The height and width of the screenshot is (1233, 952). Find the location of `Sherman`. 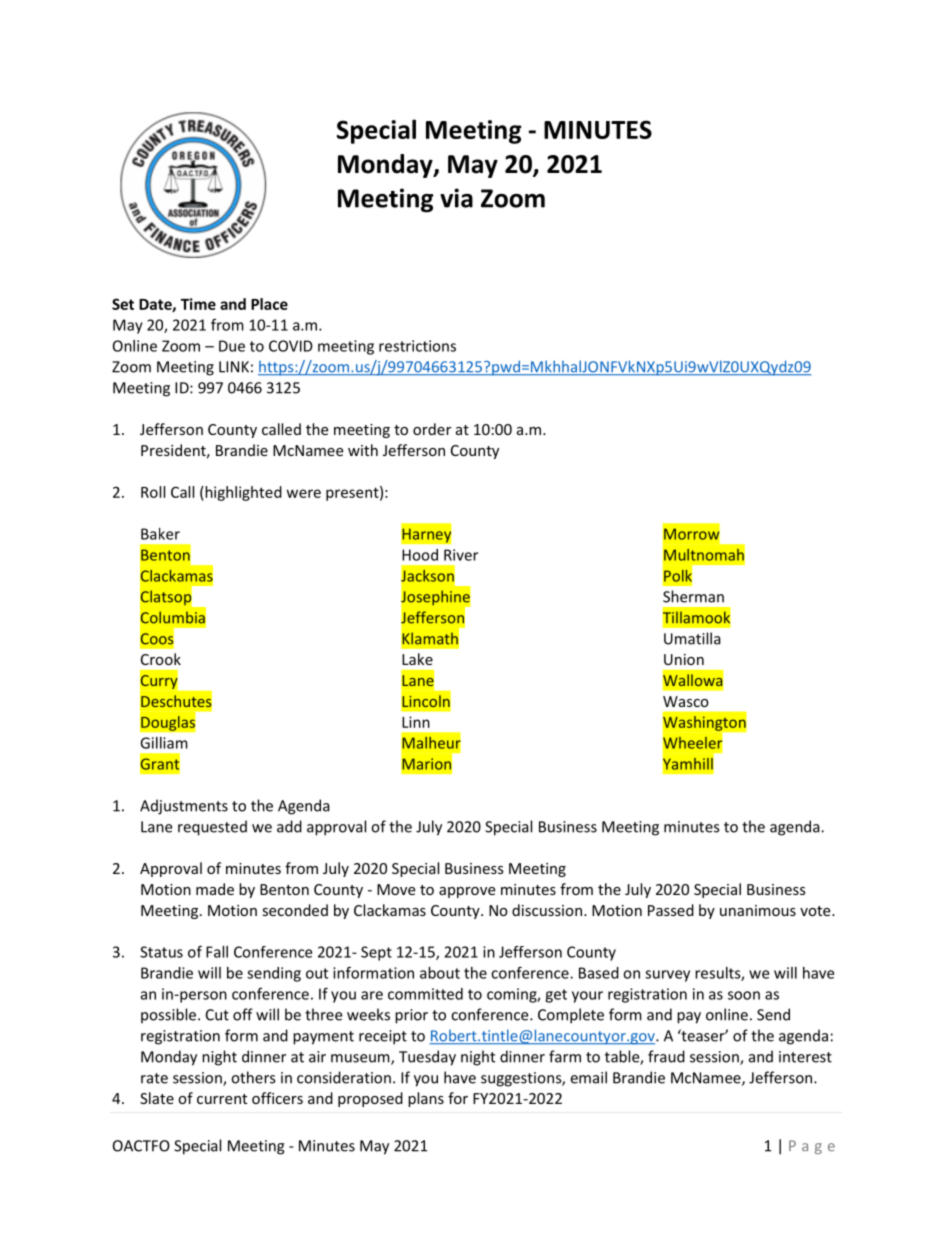

Sherman is located at coordinates (693, 596).
